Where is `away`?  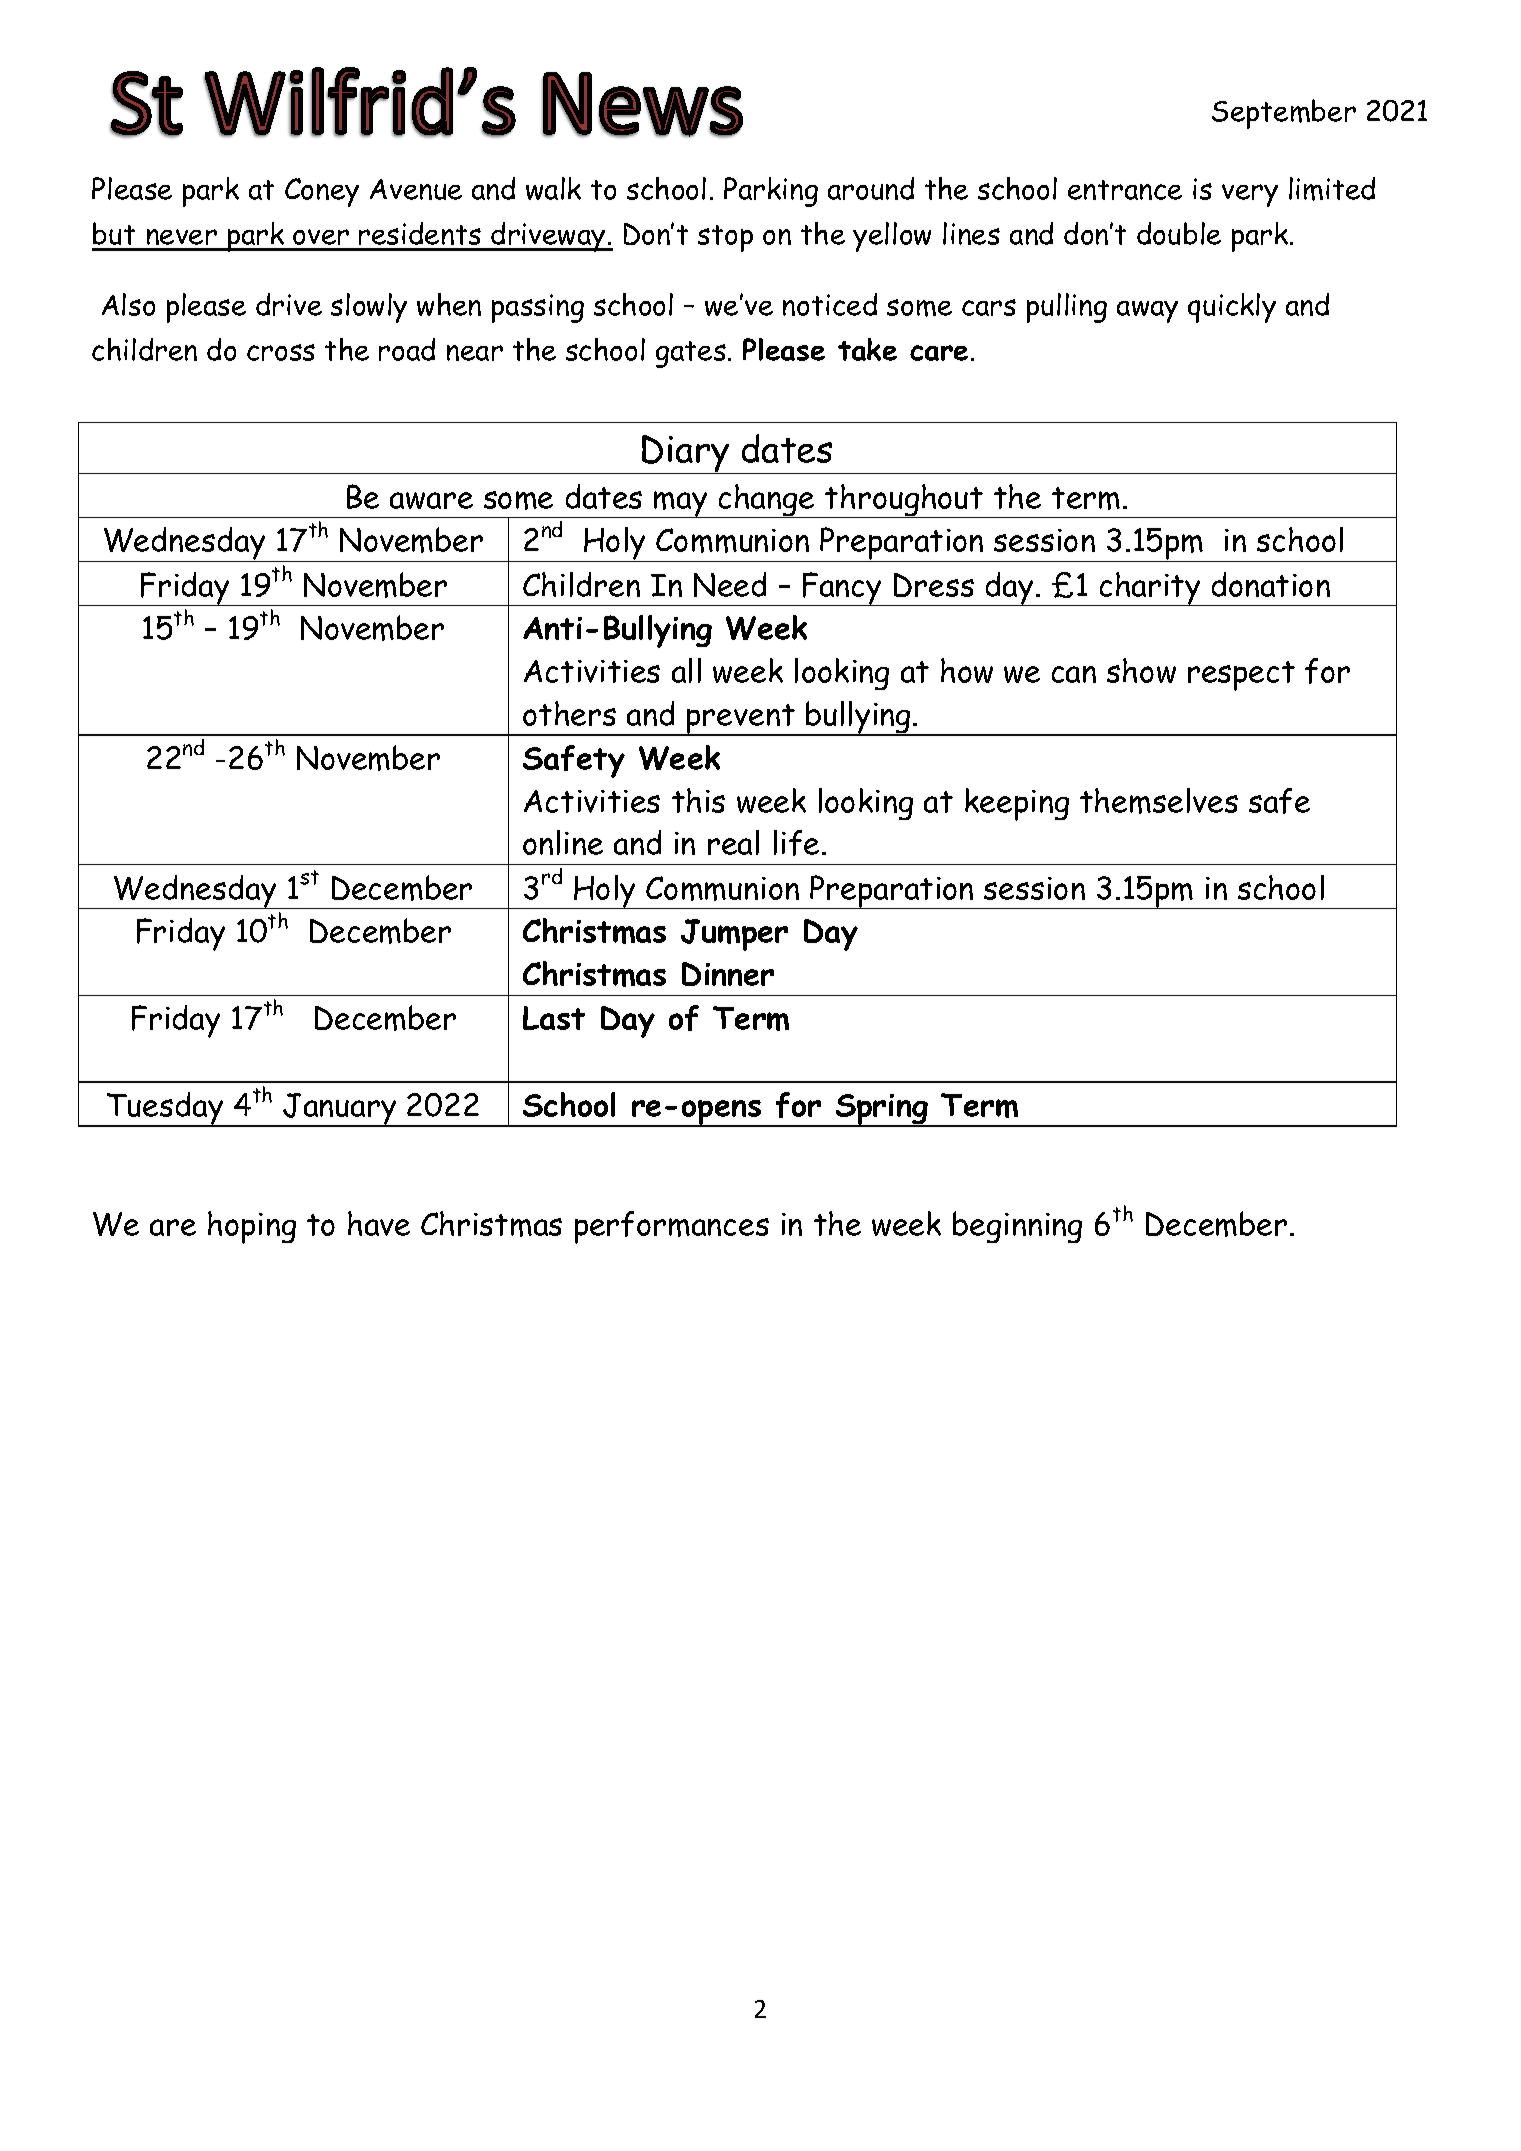 away is located at coordinates (1147, 312).
